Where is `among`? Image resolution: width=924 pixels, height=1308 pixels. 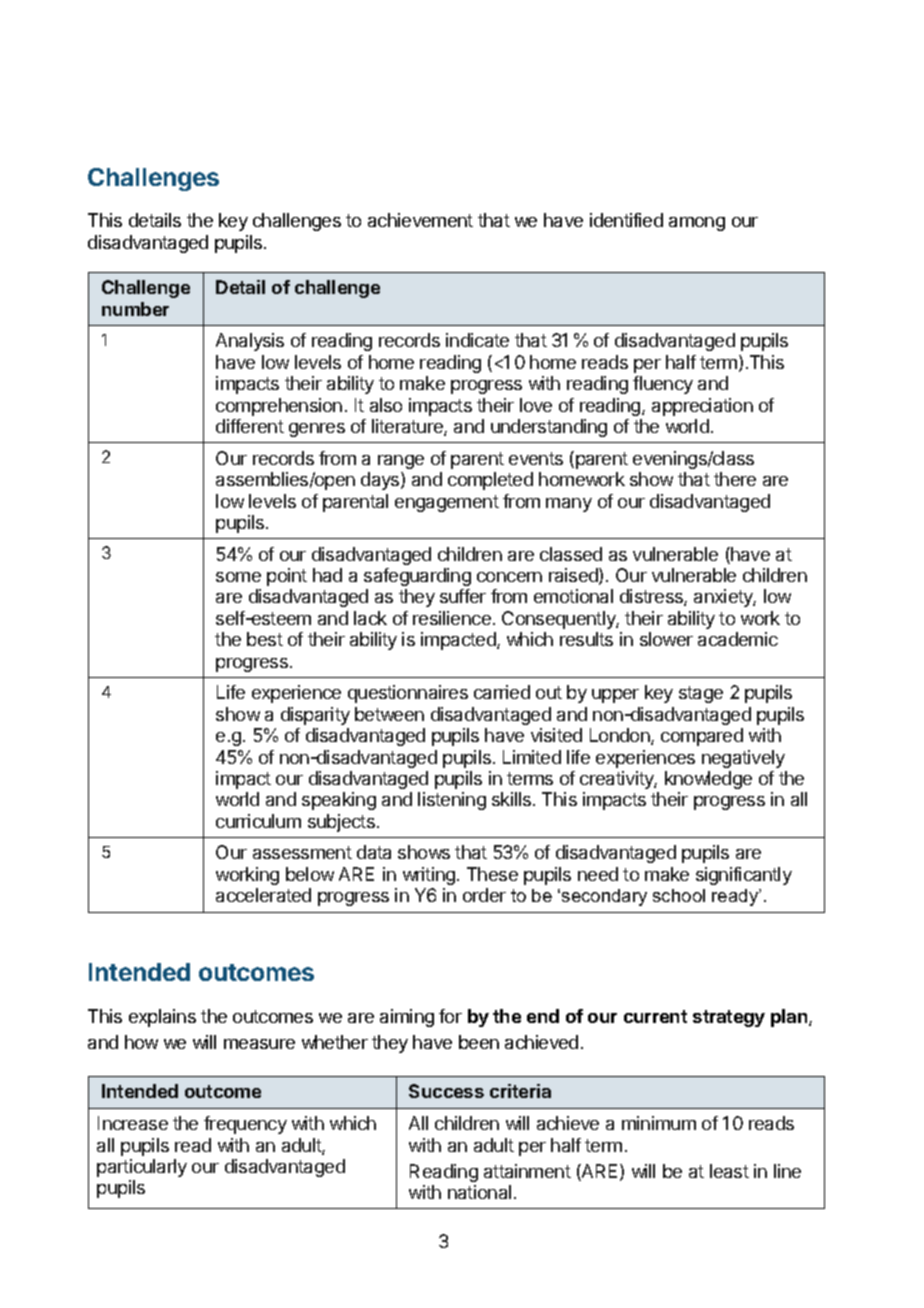 among is located at coordinates (697, 224).
